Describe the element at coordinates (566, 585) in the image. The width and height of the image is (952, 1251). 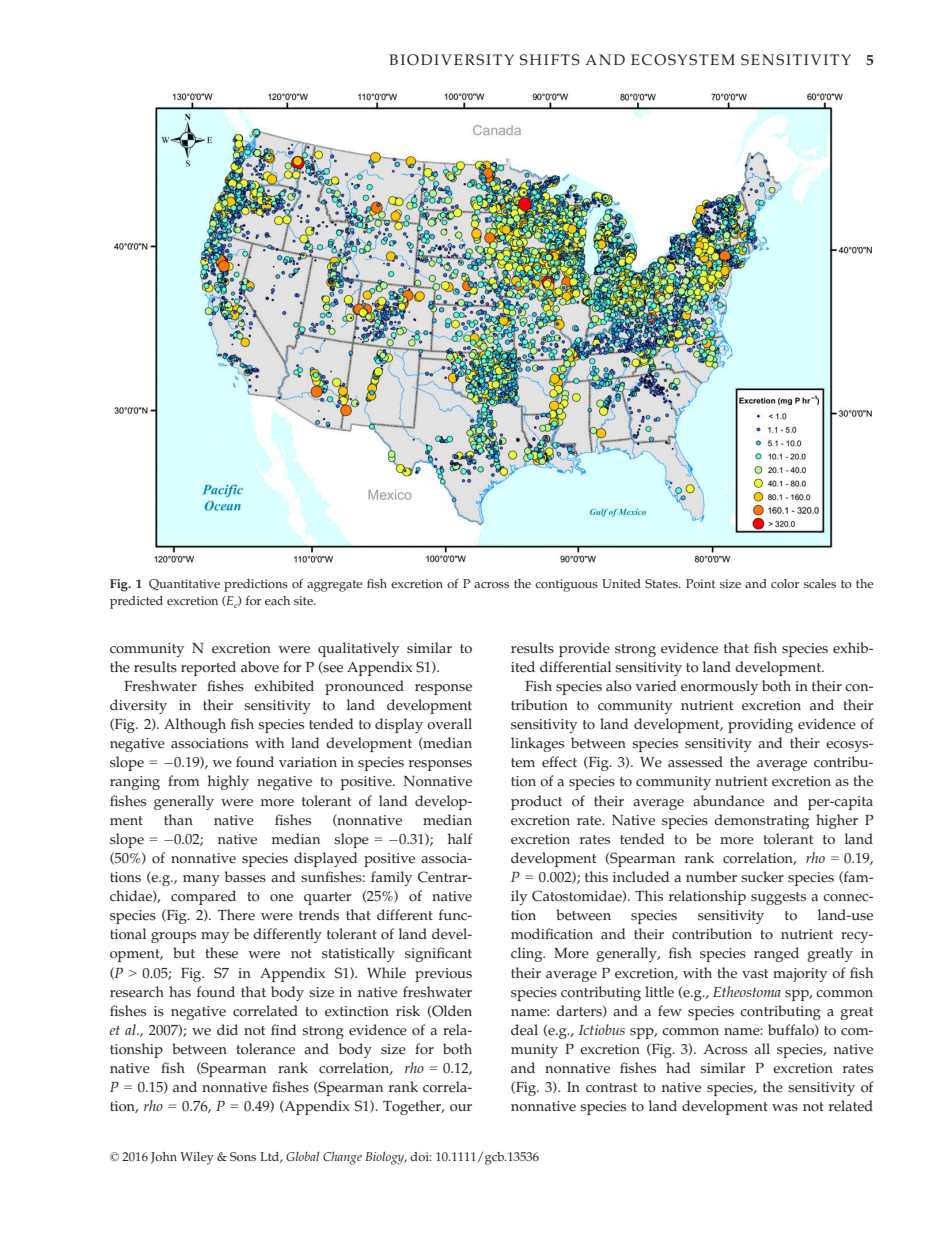
I see `contiguous` at that location.
